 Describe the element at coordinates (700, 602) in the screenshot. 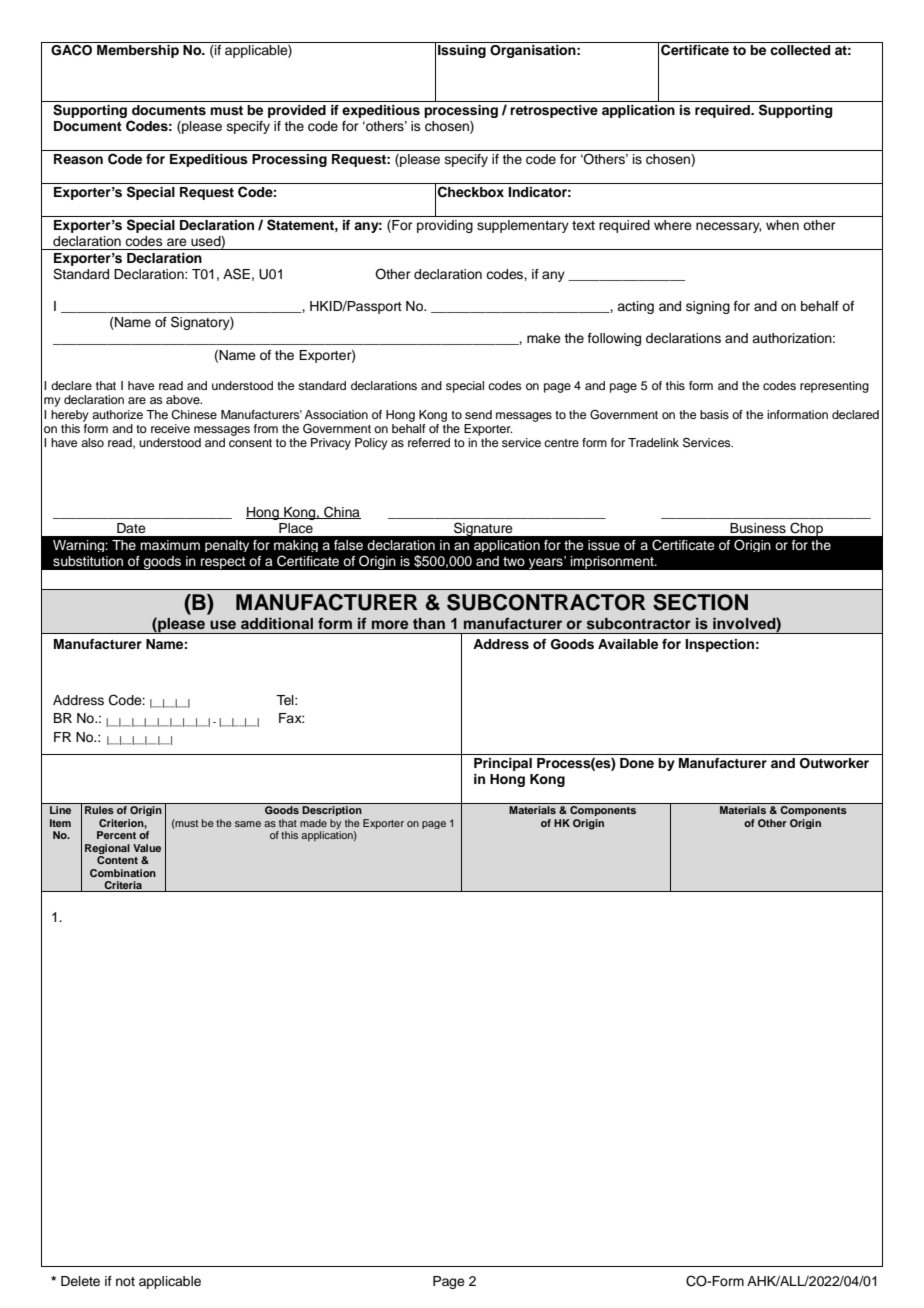

I see `SECTION` at that location.
